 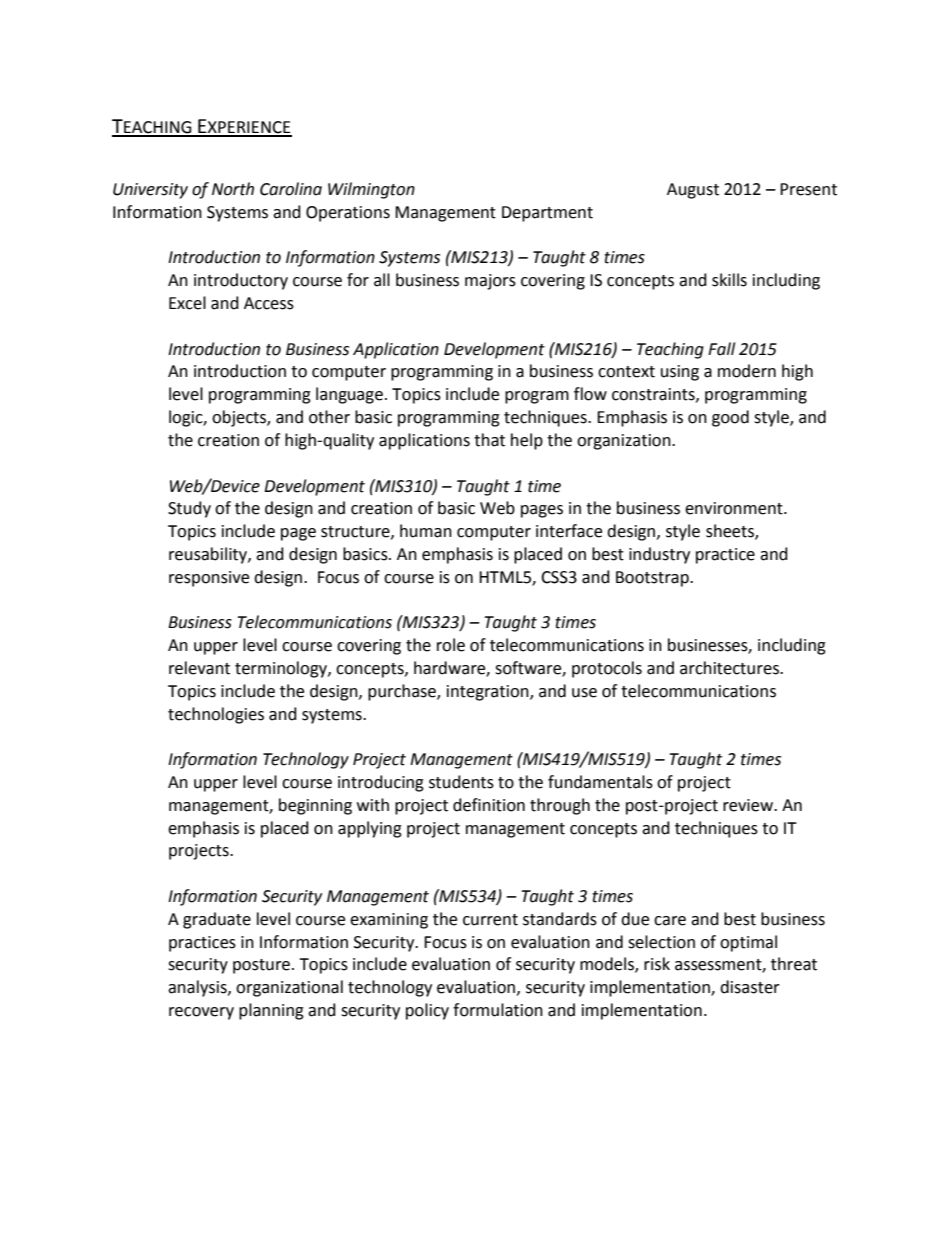 What do you see at coordinates (489, 440) in the image?
I see `that` at bounding box center [489, 440].
